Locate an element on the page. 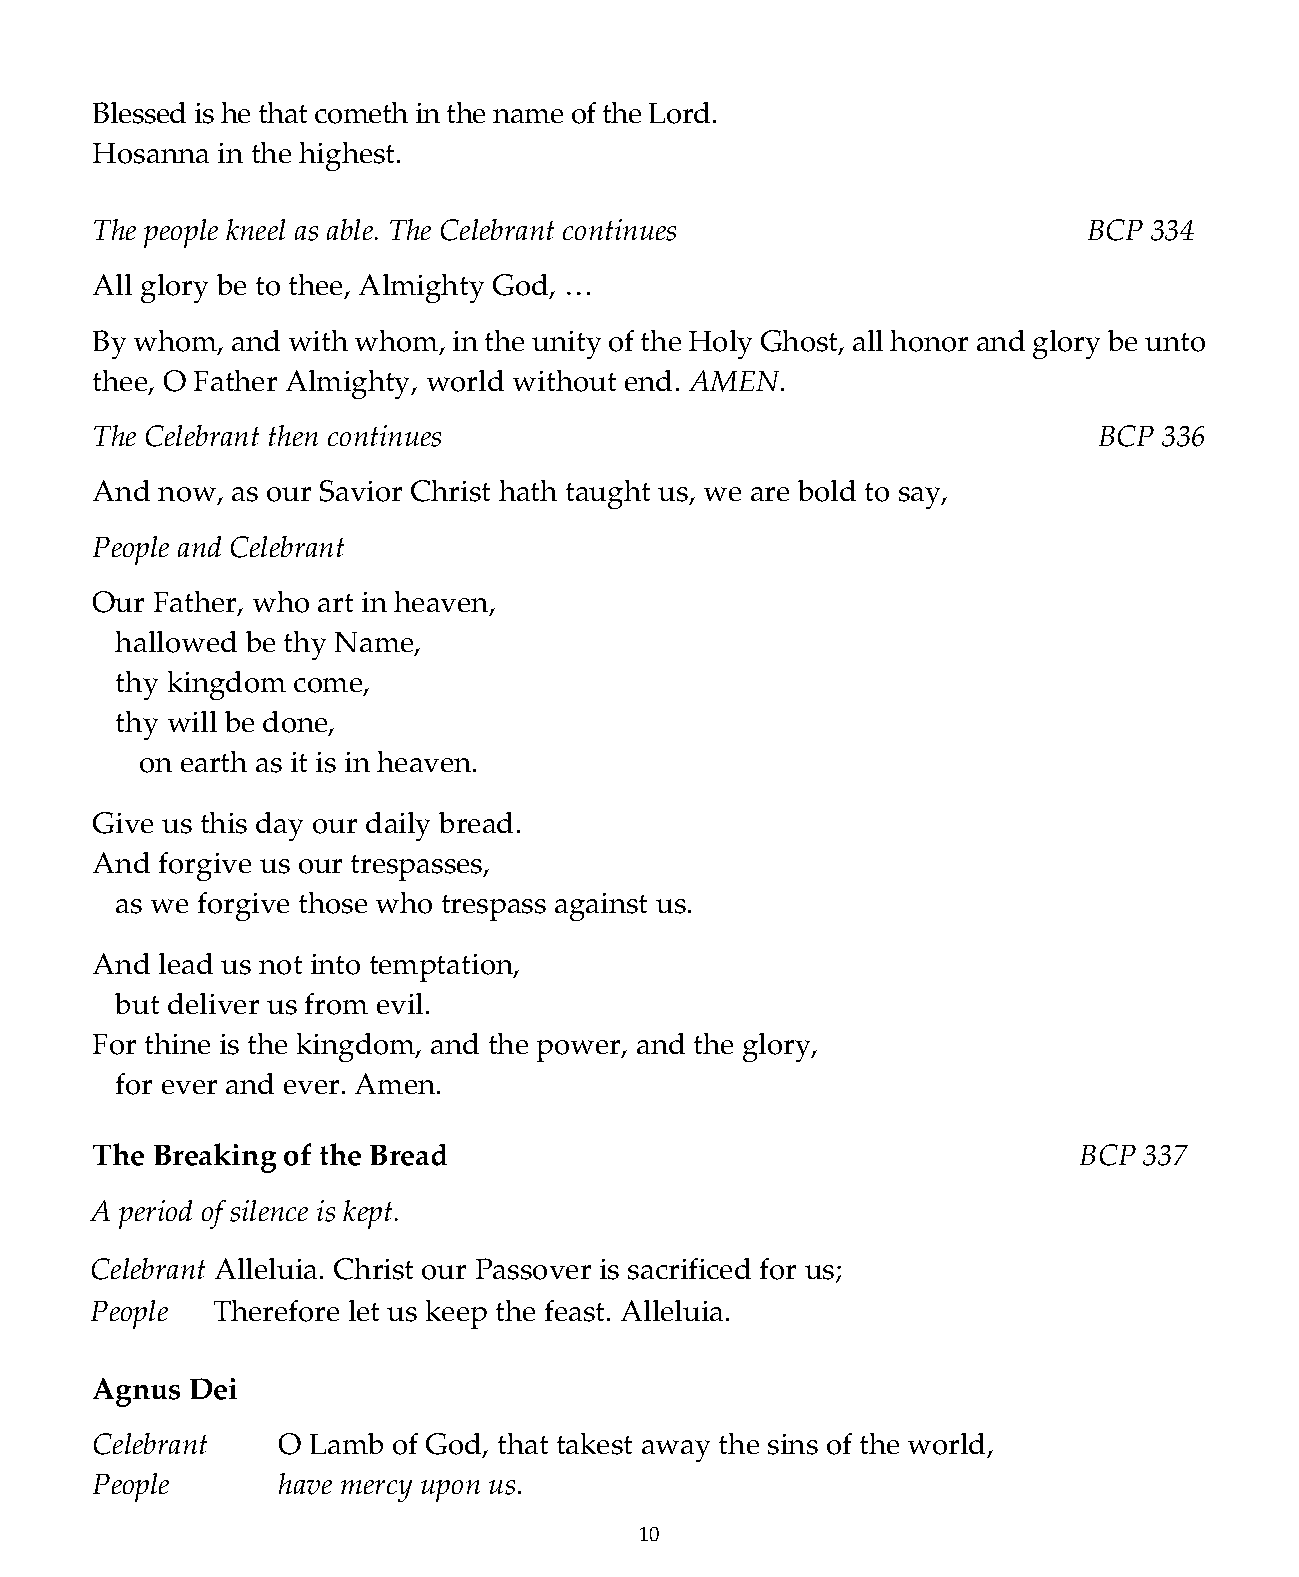 This document has height=1577, width=1299. taught is located at coordinates (608, 494).
